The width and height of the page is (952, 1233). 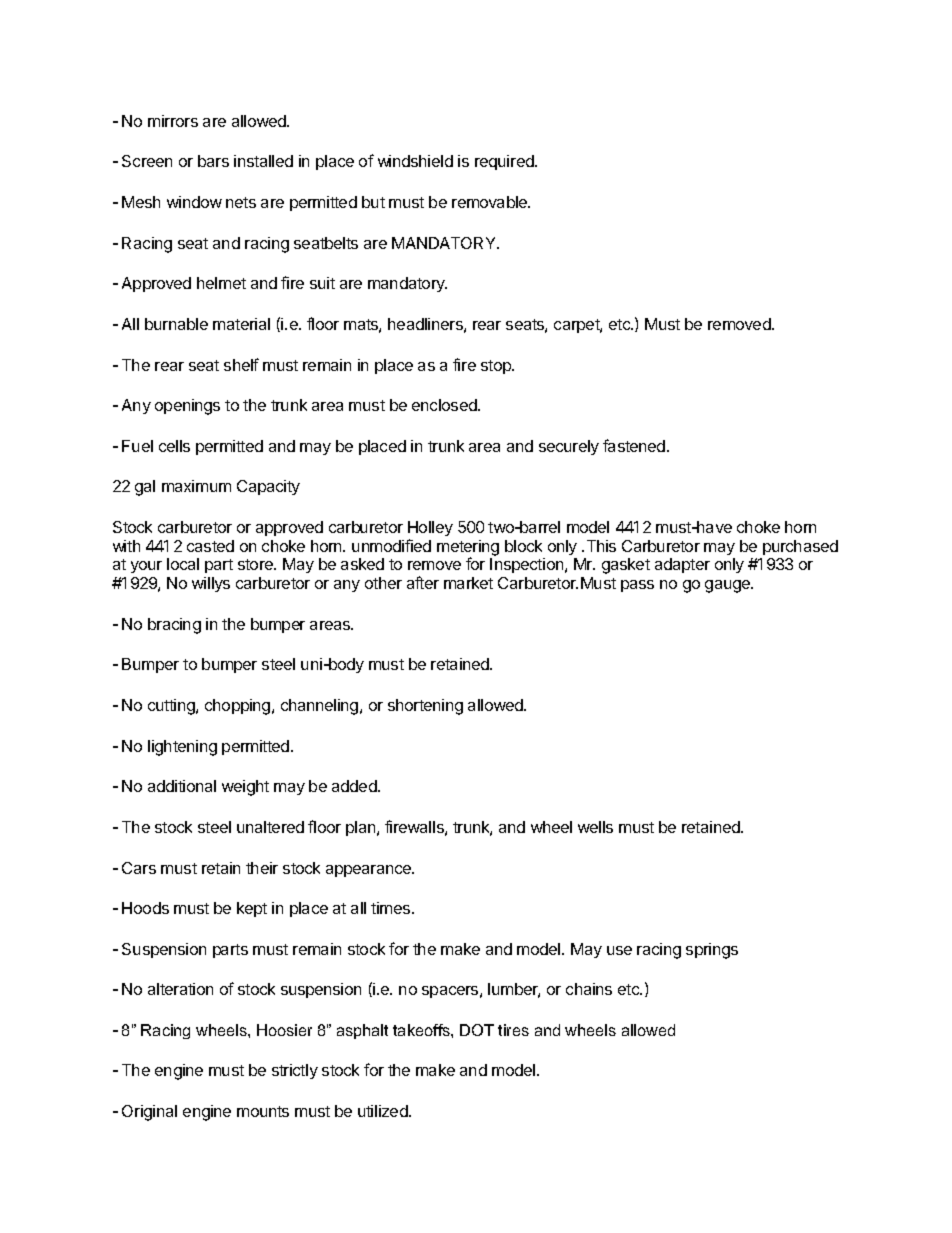 I want to click on their, so click(x=262, y=868).
